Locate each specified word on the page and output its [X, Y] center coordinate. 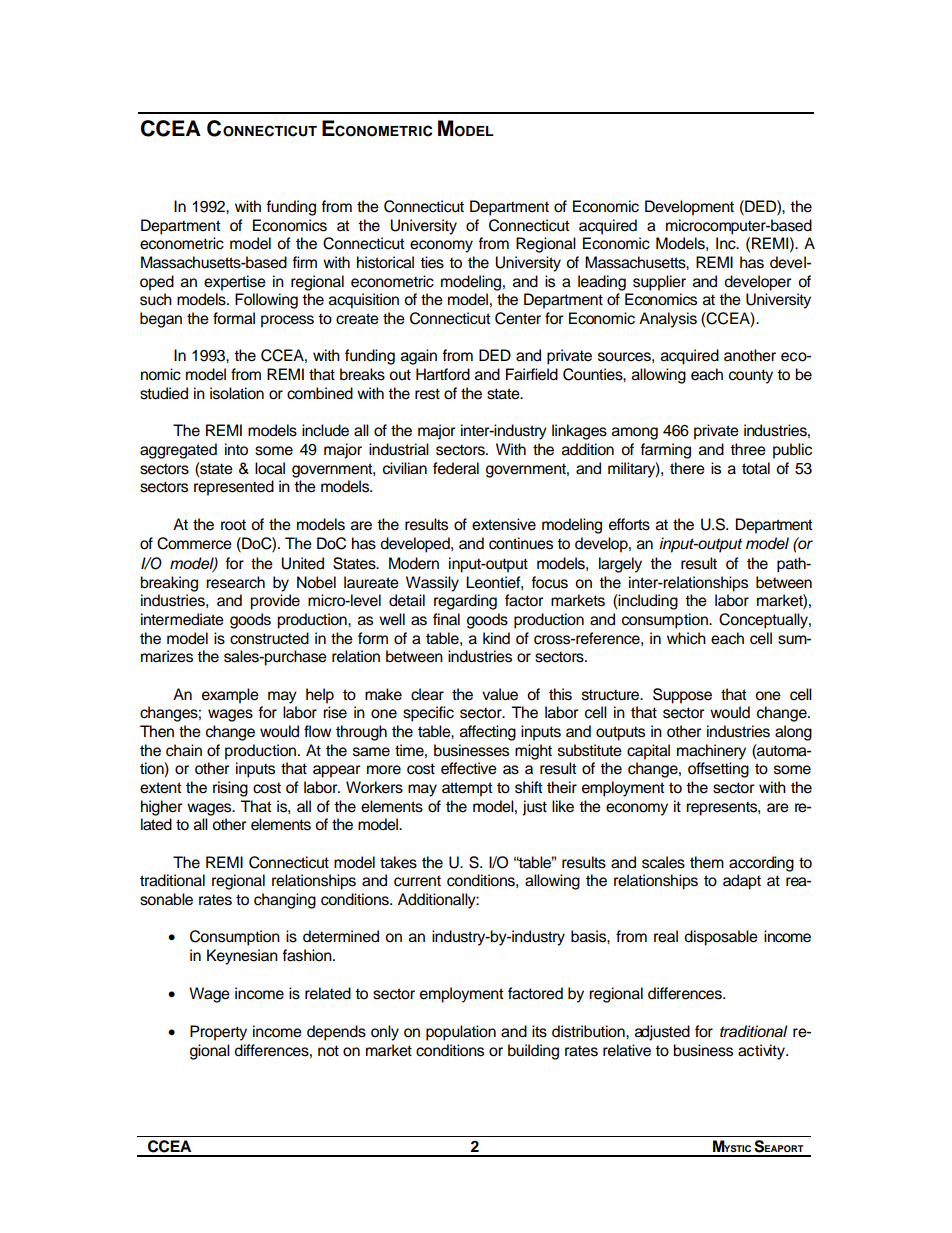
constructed [269, 638]
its [539, 1031]
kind [496, 638]
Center [518, 318]
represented [234, 488]
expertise [235, 283]
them [707, 862]
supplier [659, 283]
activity [762, 1052]
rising [230, 789]
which [686, 638]
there [687, 468]
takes [398, 862]
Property [218, 1033]
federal [456, 468]
